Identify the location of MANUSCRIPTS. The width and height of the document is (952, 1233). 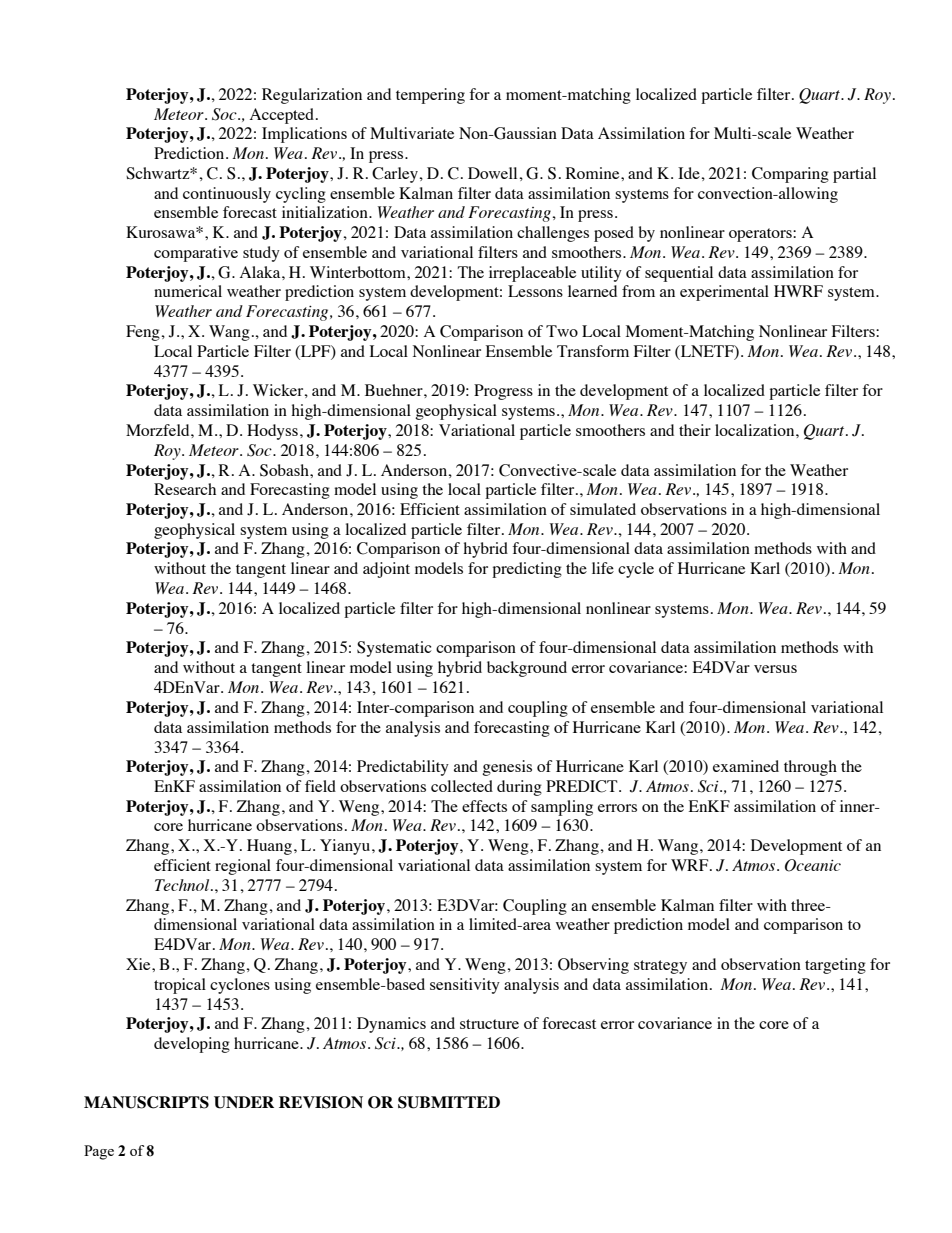
(146, 1102).
